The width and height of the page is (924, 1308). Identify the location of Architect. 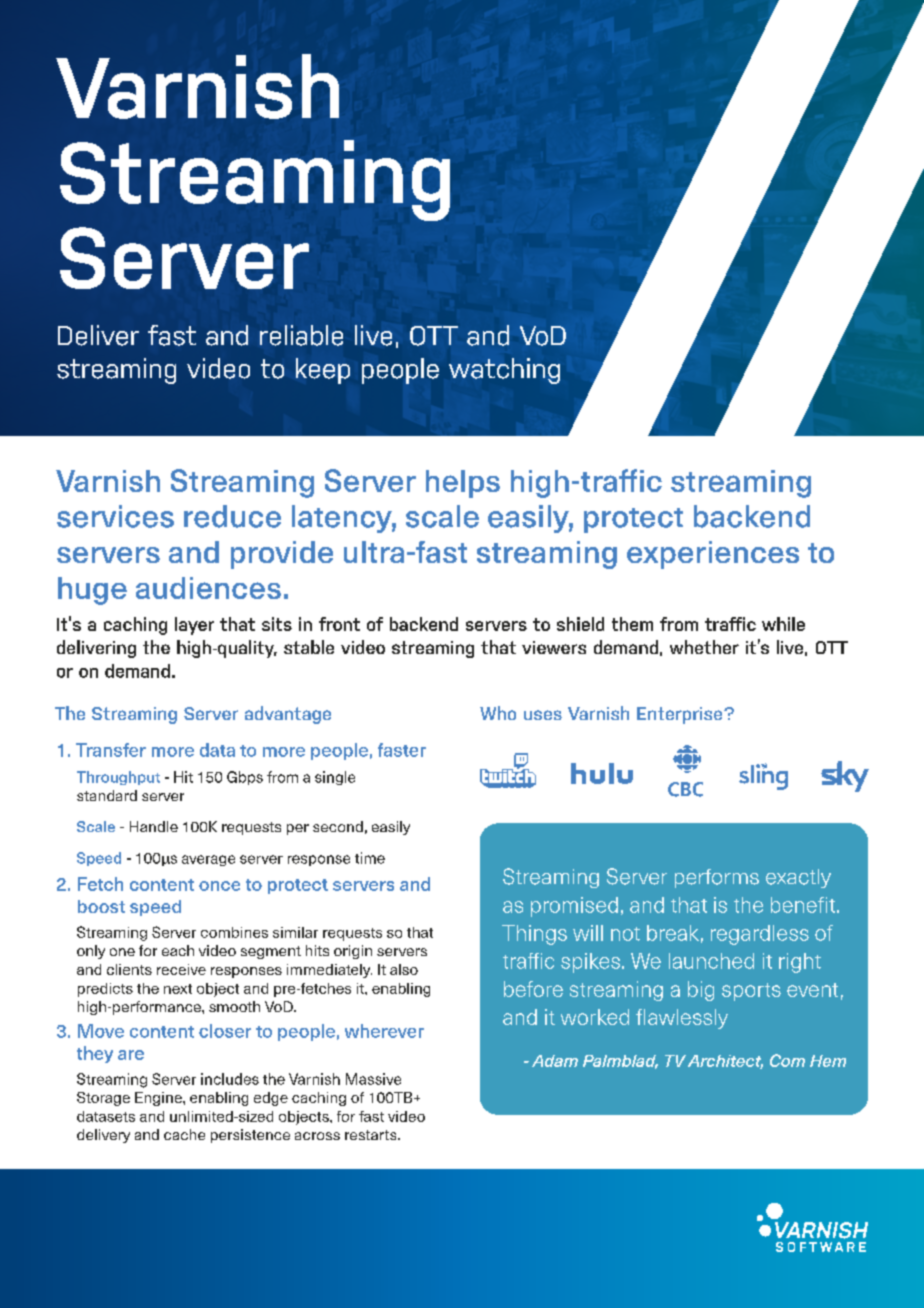
(725, 1062).
